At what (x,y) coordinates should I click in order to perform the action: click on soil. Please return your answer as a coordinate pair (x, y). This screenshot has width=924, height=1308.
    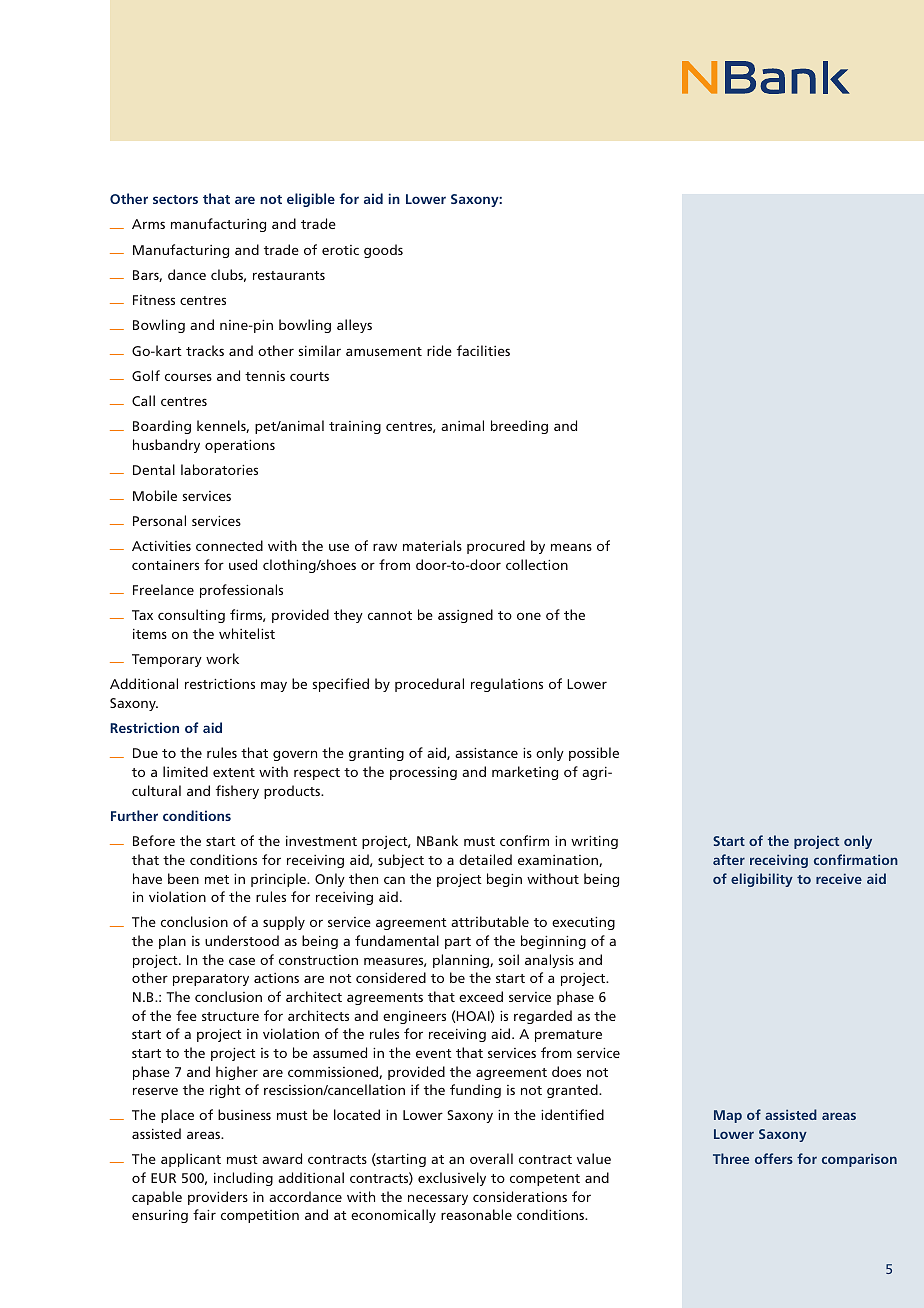
    Looking at the image, I should click on (509, 959).
